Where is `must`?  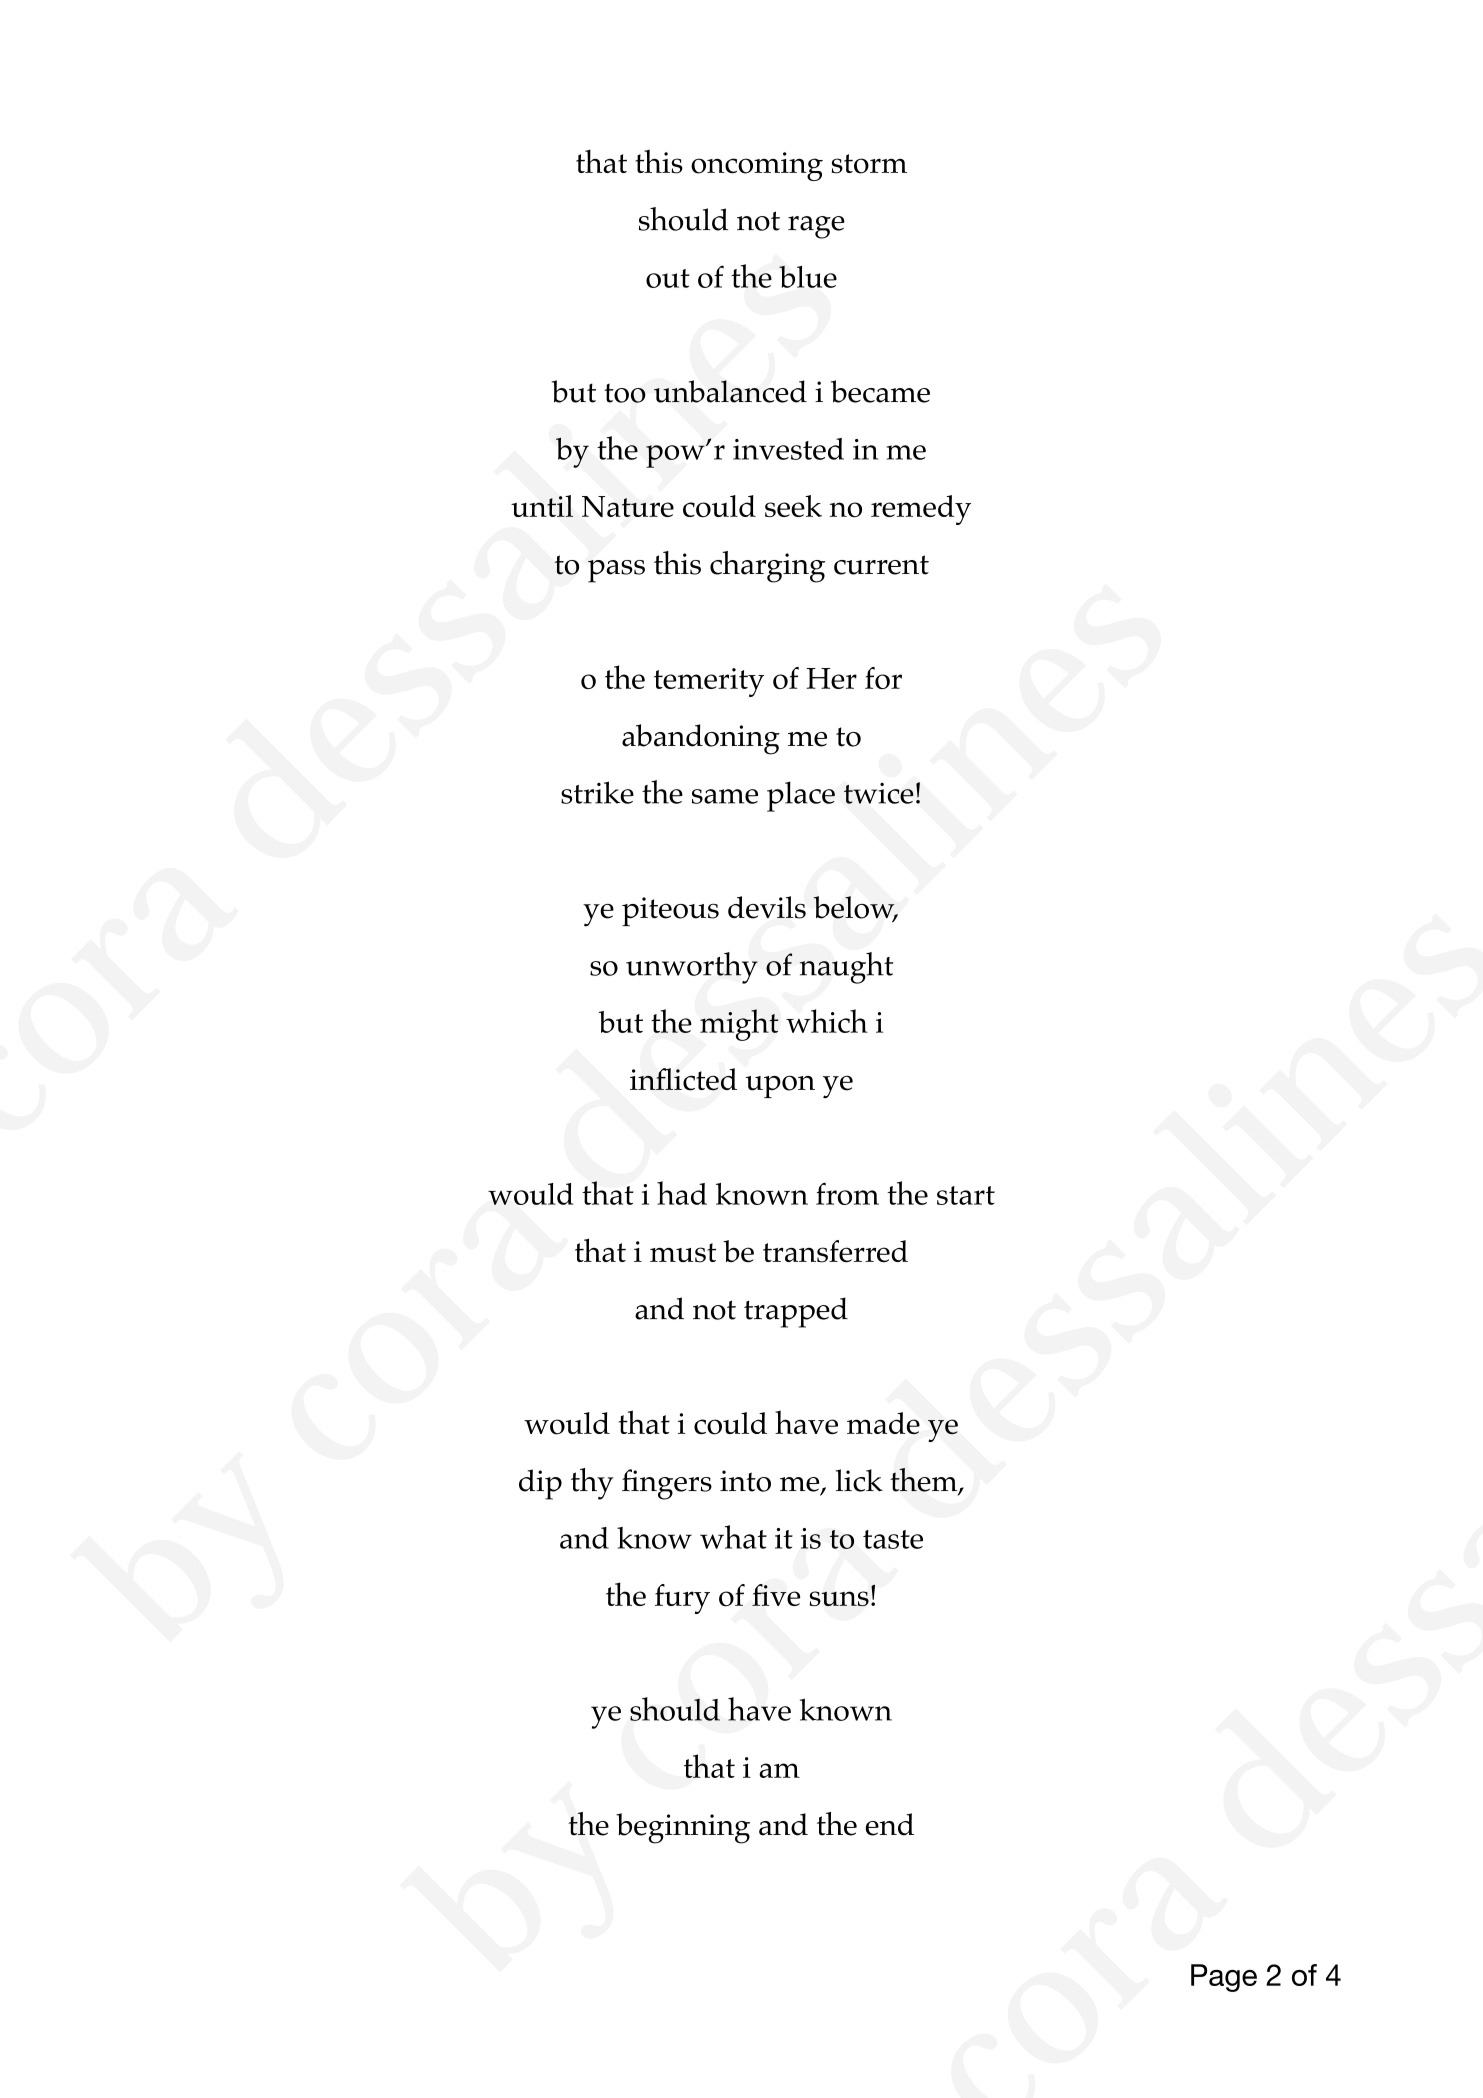
must is located at coordinates (683, 1253).
